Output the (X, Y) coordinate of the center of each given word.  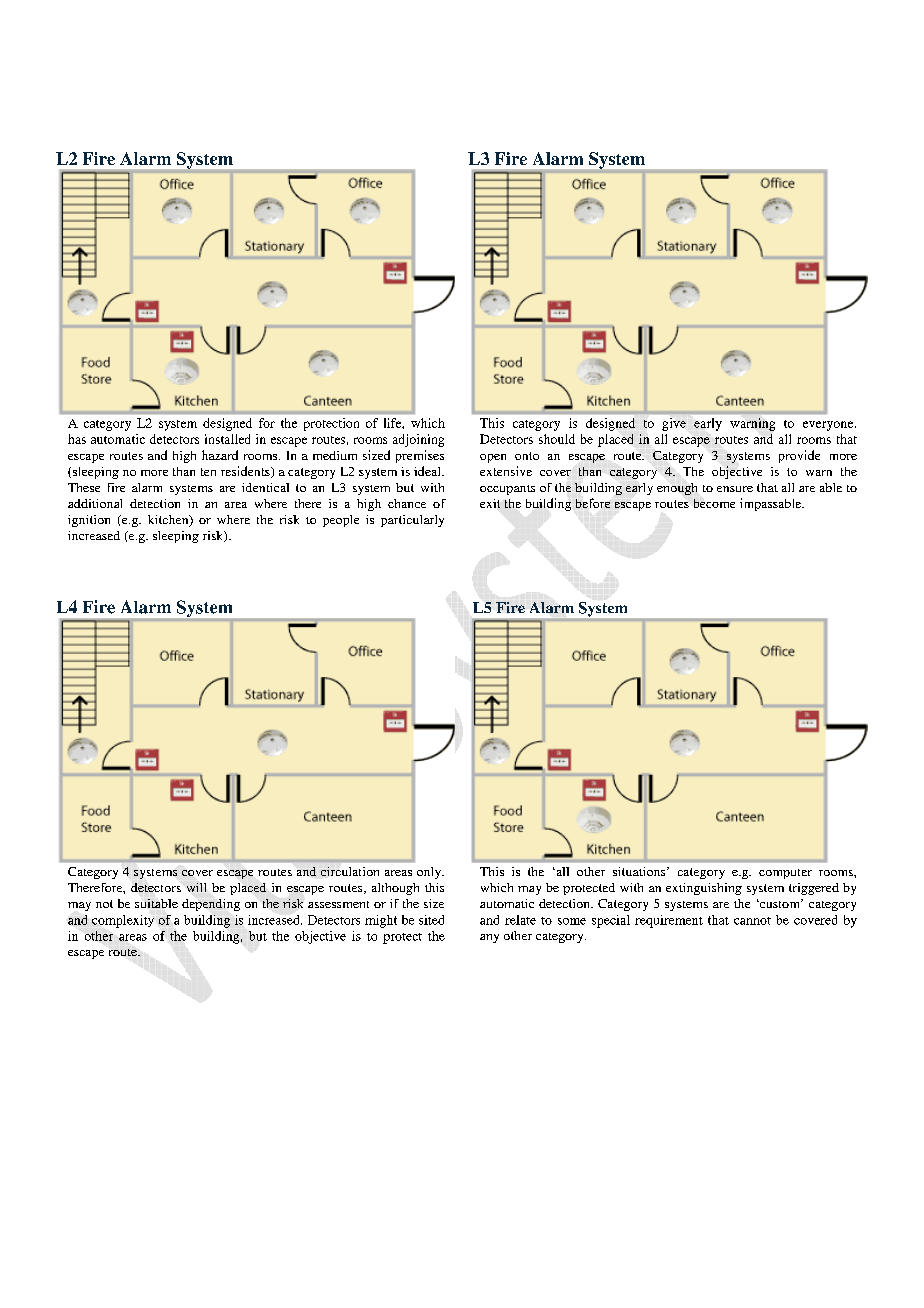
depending (211, 905)
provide (799, 456)
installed (227, 439)
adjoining (418, 440)
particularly (412, 521)
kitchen (169, 521)
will (196, 887)
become (714, 503)
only (430, 873)
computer (785, 874)
